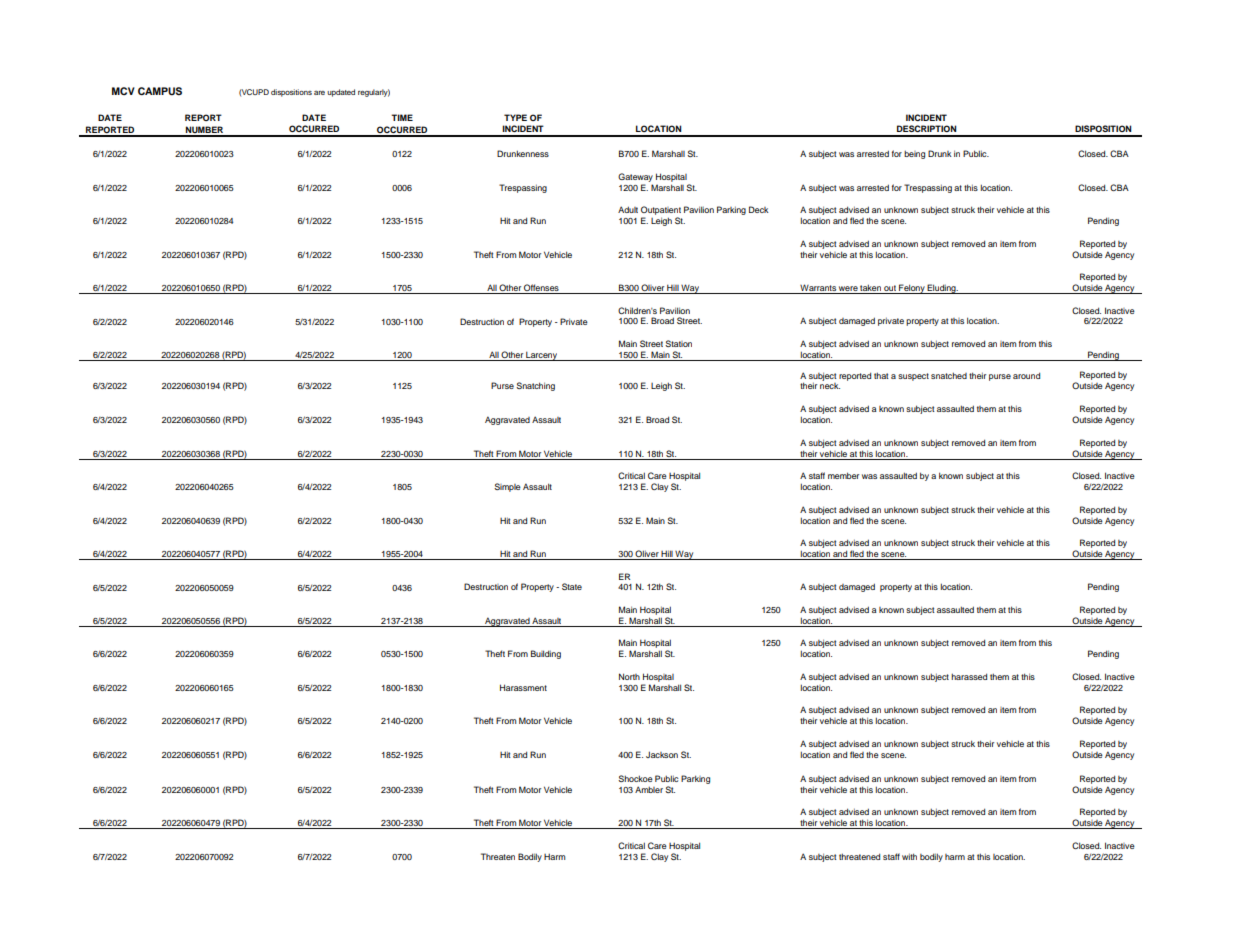  What do you see at coordinates (969, 676) in the image?
I see `harassed` at bounding box center [969, 676].
